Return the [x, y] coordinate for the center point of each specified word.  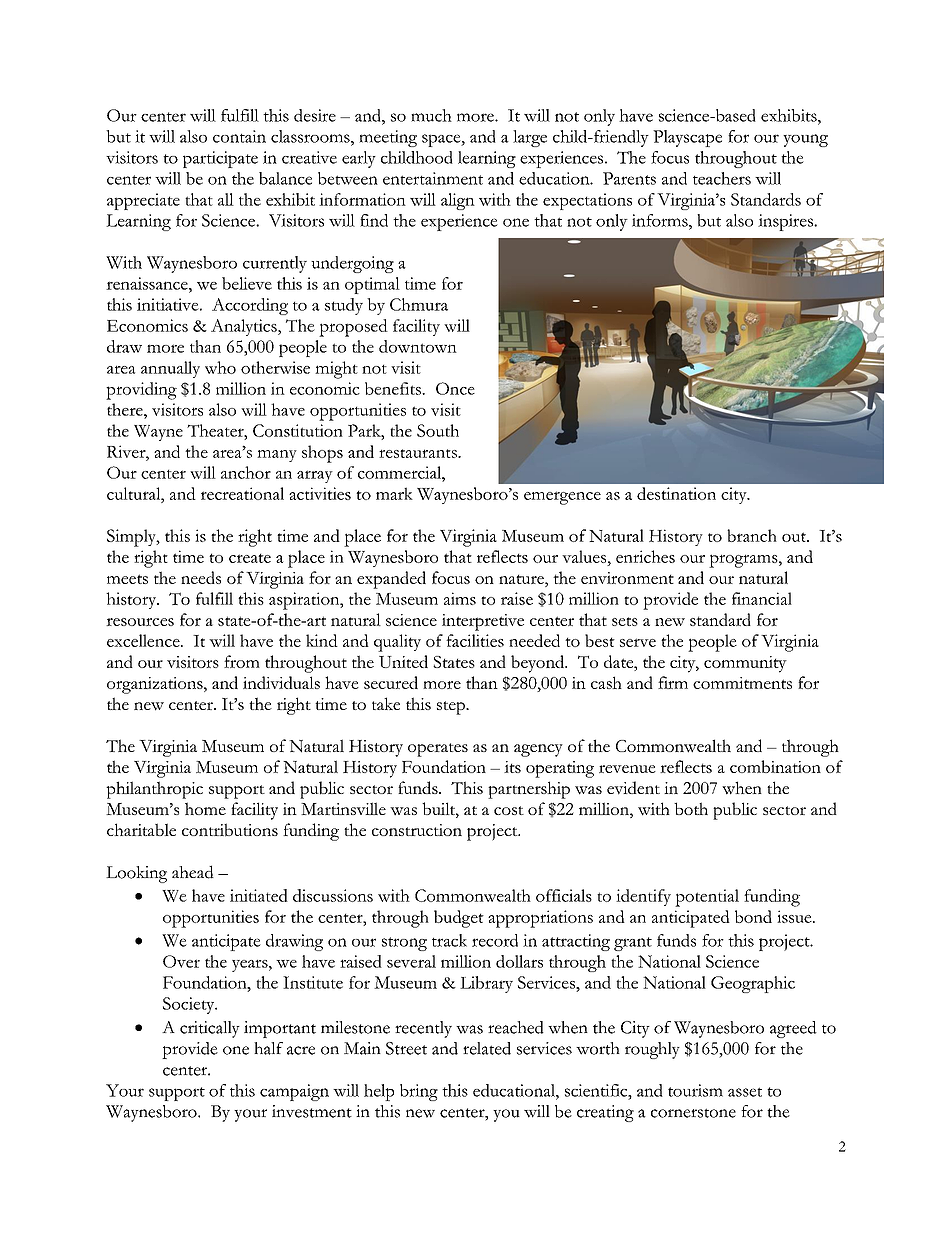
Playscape [687, 138]
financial [762, 598]
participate [220, 159]
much [431, 115]
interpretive [483, 622]
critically [210, 1029]
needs [201, 577]
